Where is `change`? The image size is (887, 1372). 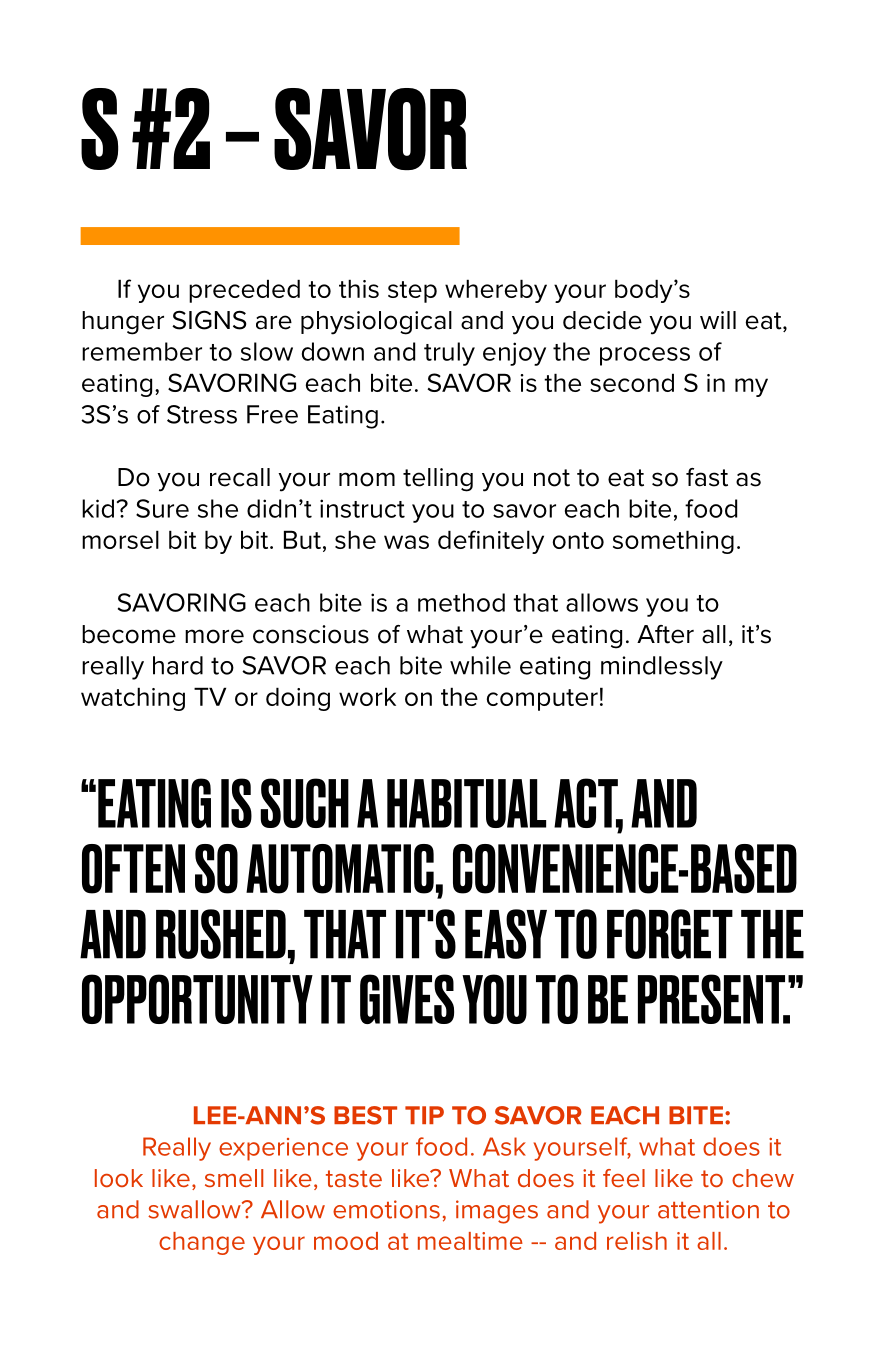
change is located at coordinates (202, 1243).
